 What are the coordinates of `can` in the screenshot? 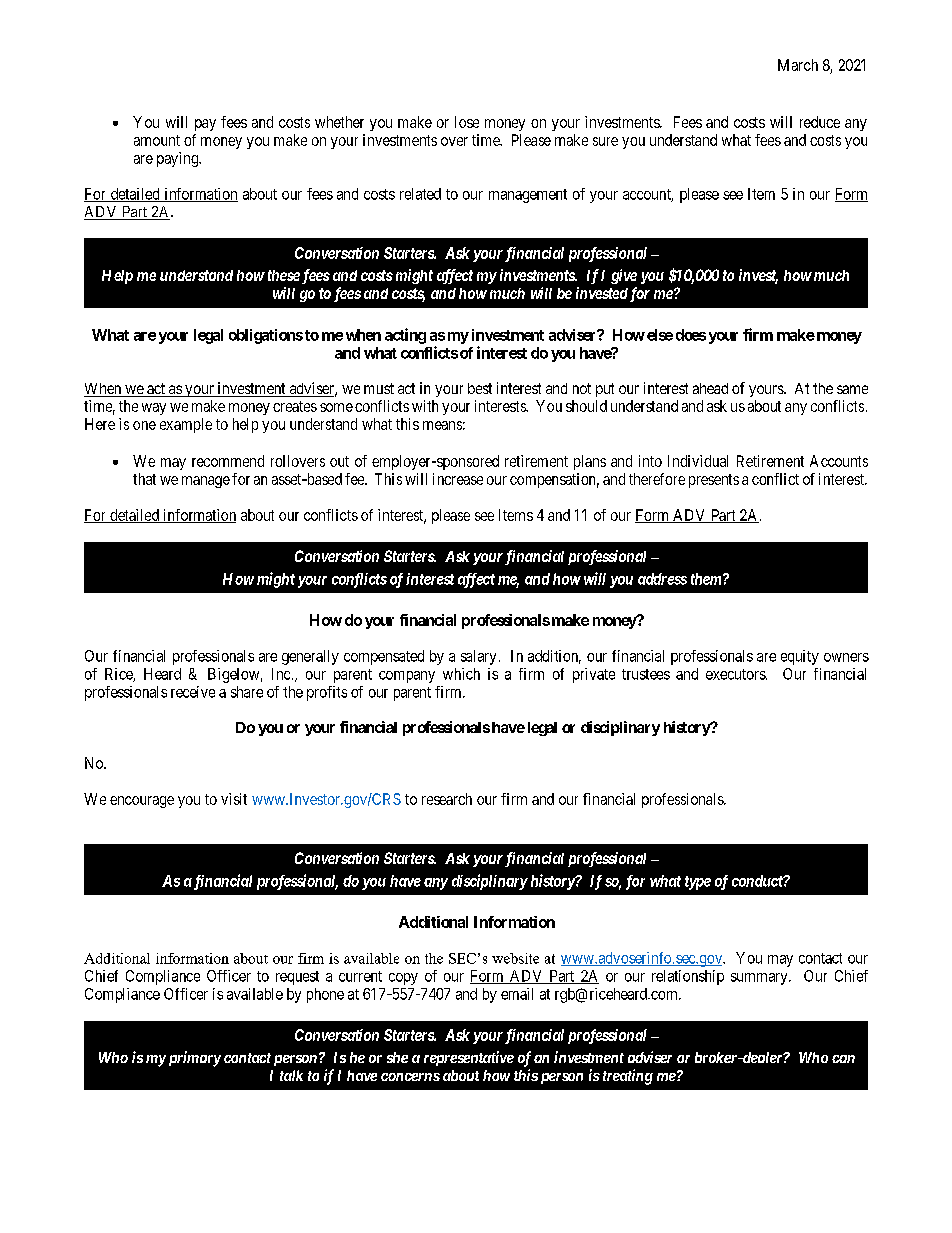 It's located at (843, 1059).
